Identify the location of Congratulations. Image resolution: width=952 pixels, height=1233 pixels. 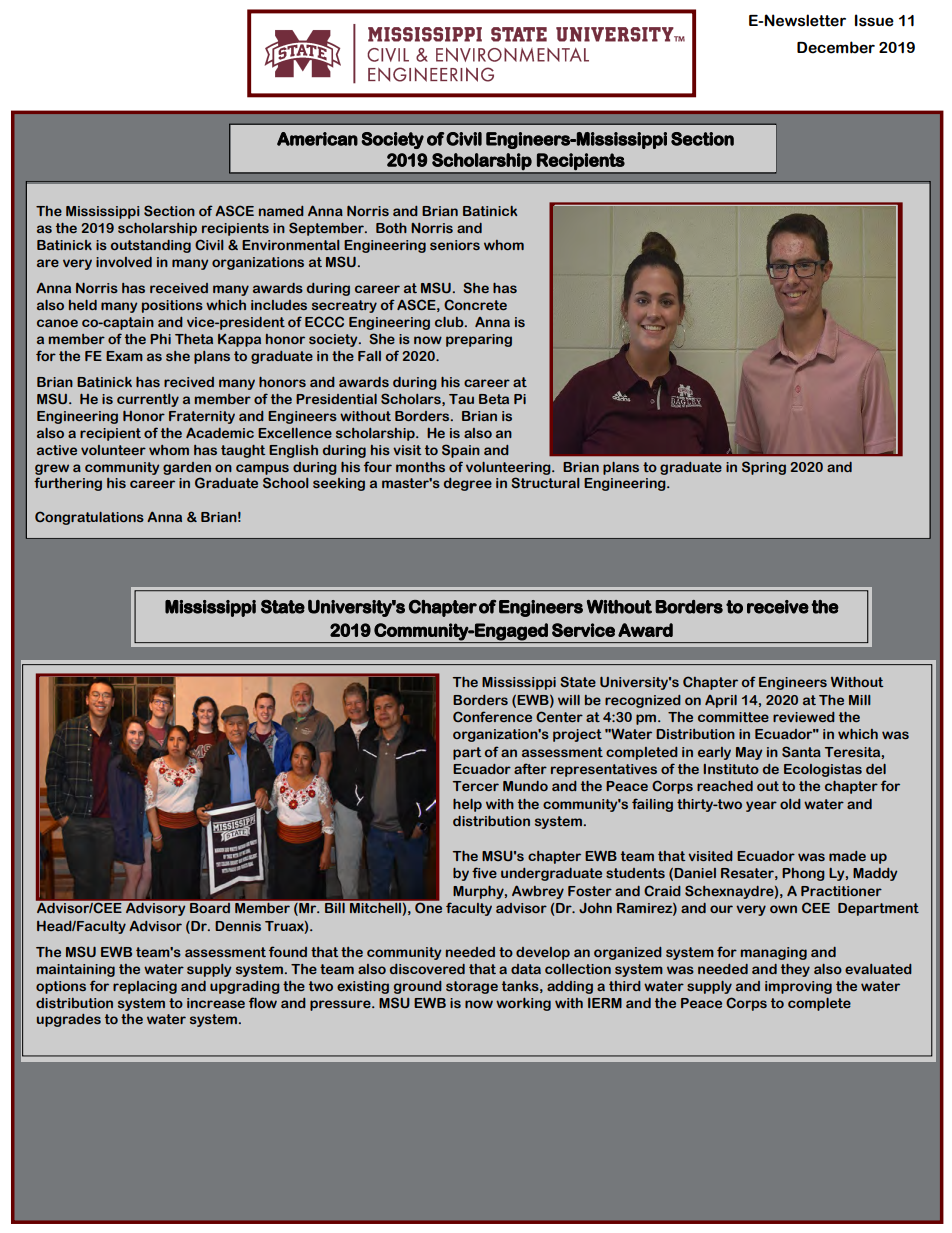
(89, 518).
